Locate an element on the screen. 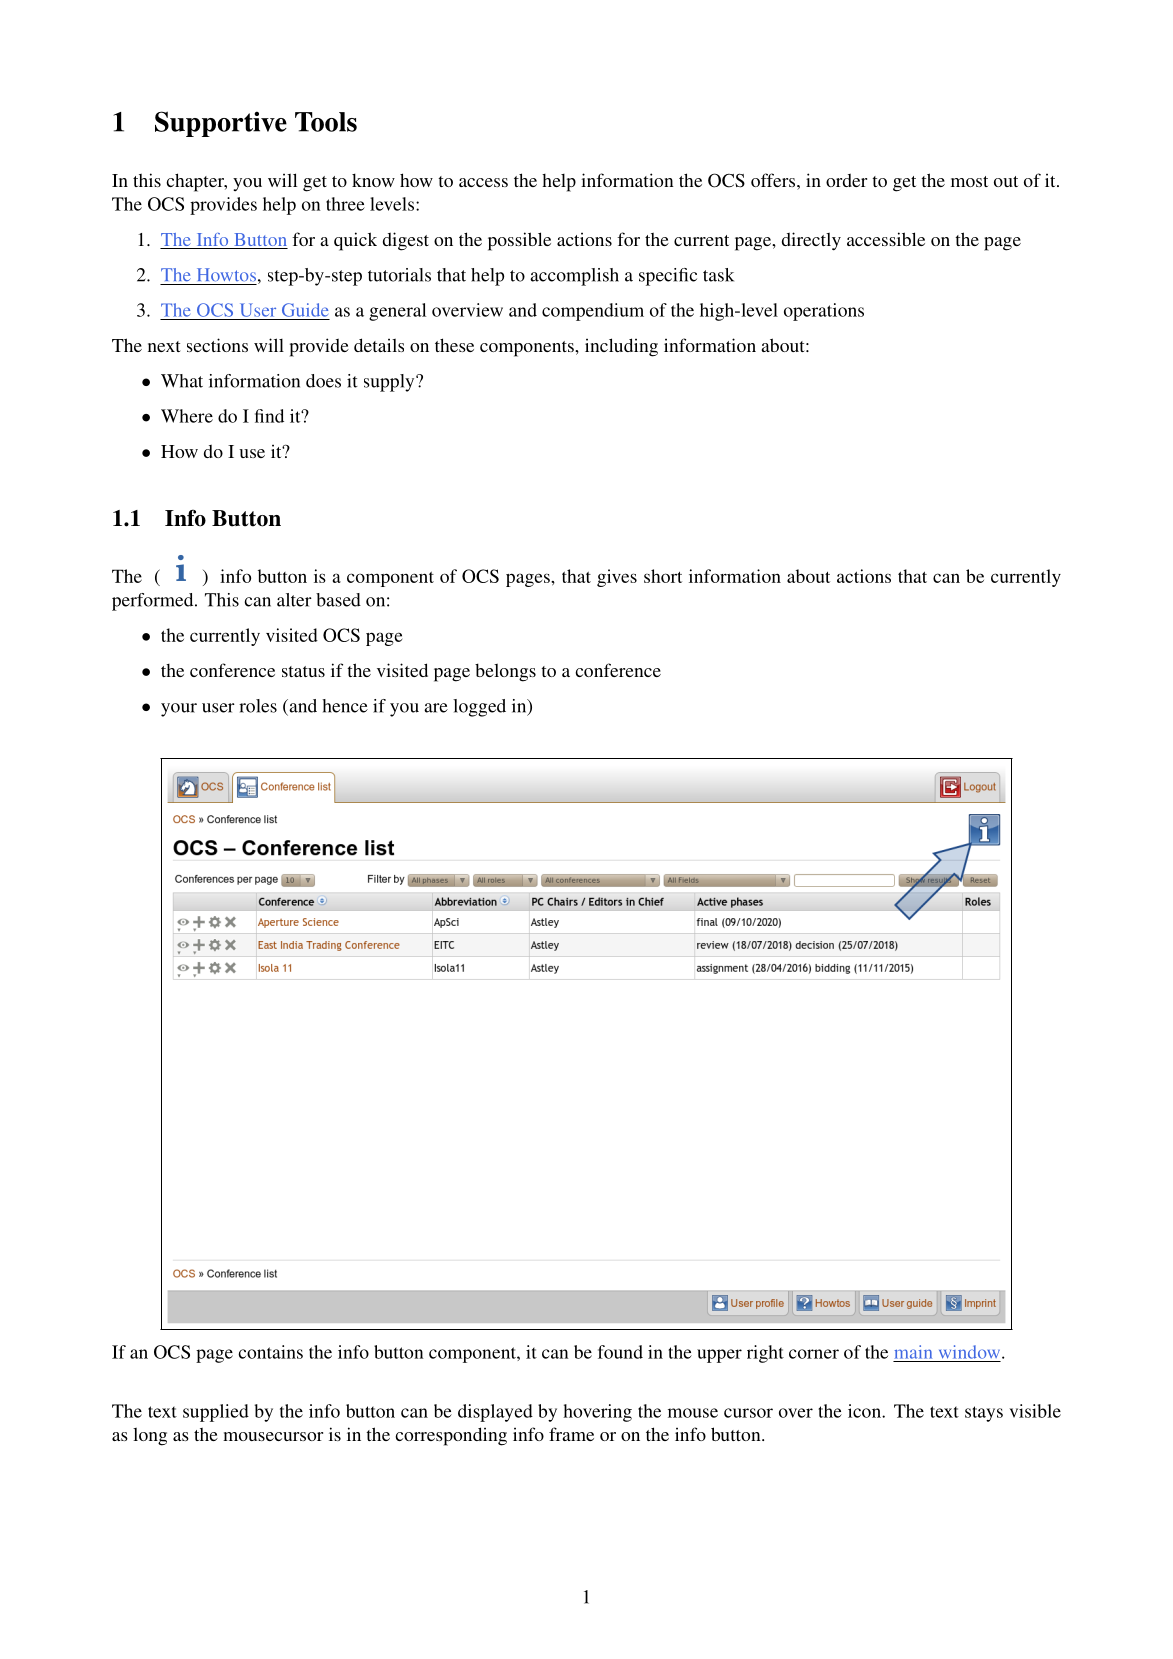  including is located at coordinates (621, 347).
